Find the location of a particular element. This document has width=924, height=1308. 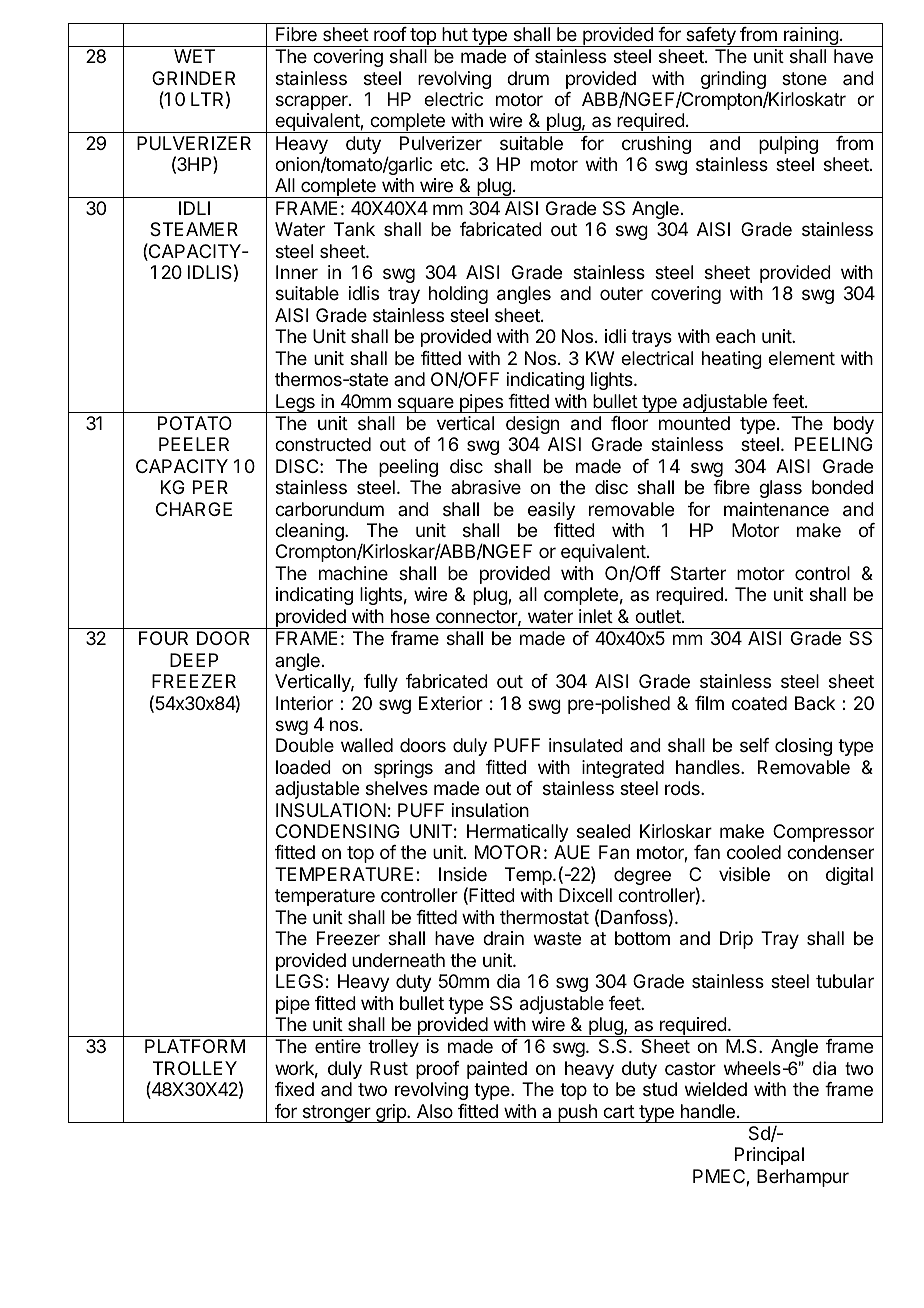

fixed is located at coordinates (294, 1089).
